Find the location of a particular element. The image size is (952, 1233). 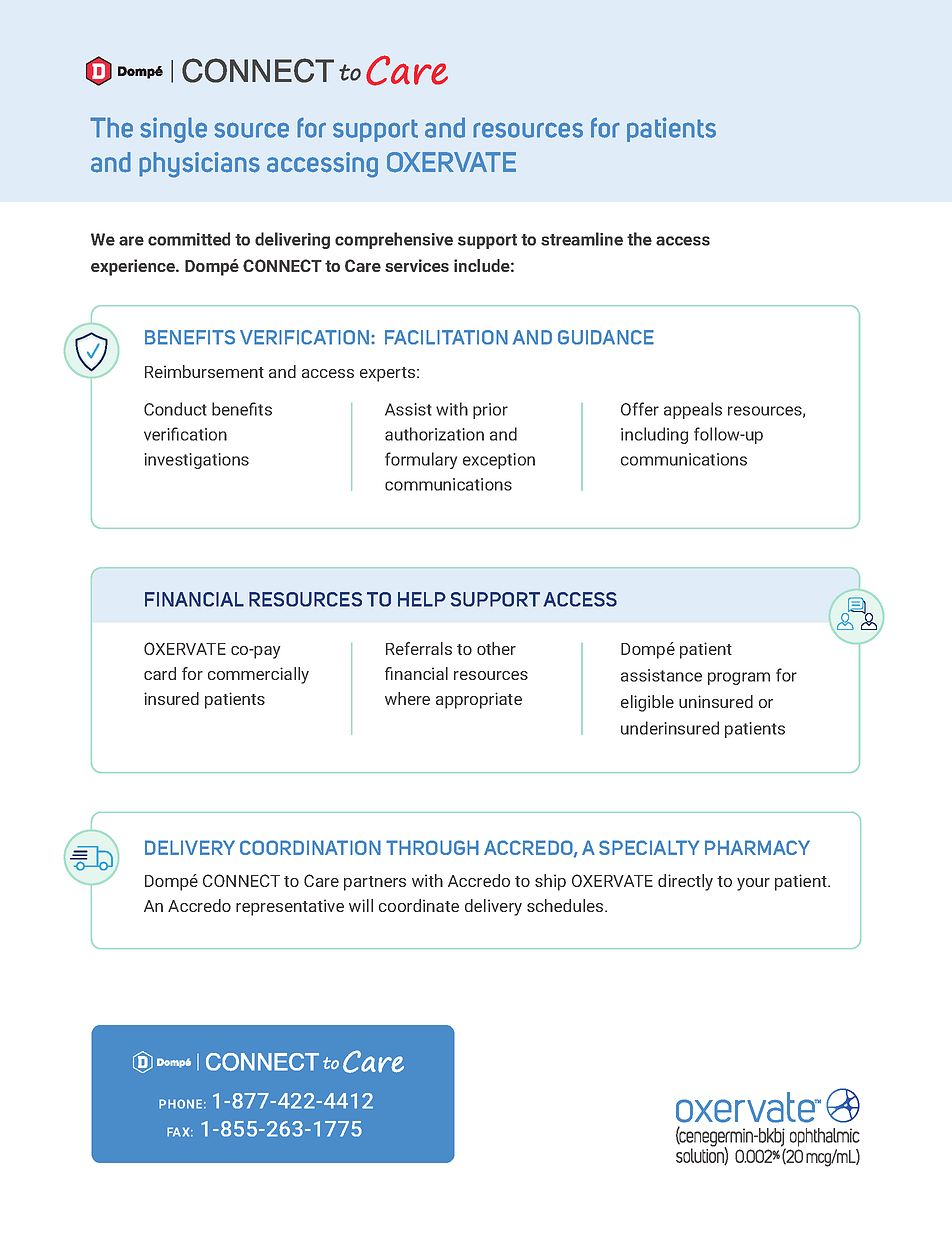

comprehensive is located at coordinates (394, 240).
